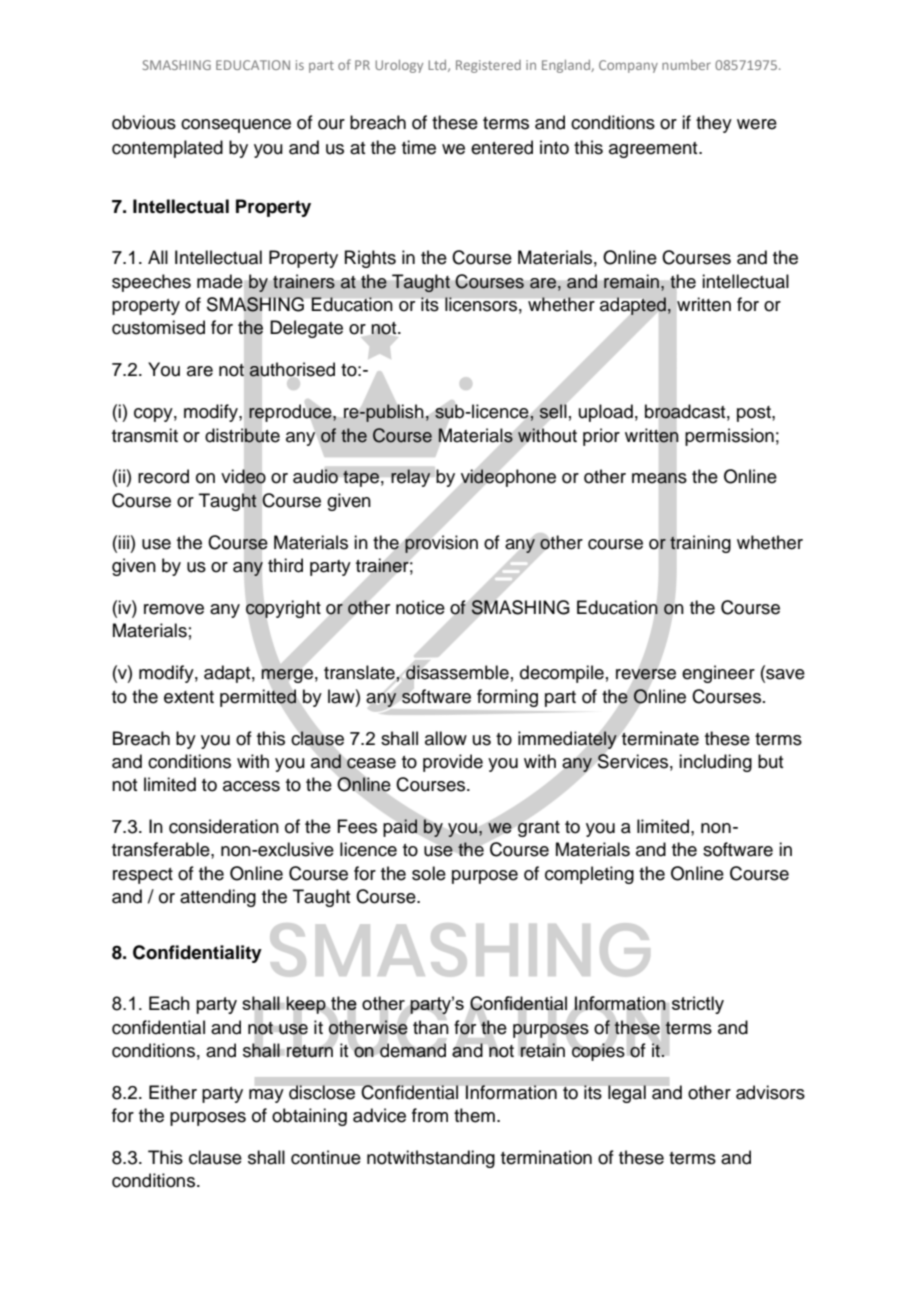 The width and height of the page is (924, 1308). What do you see at coordinates (488, 66) in the page?
I see `Registered` at bounding box center [488, 66].
